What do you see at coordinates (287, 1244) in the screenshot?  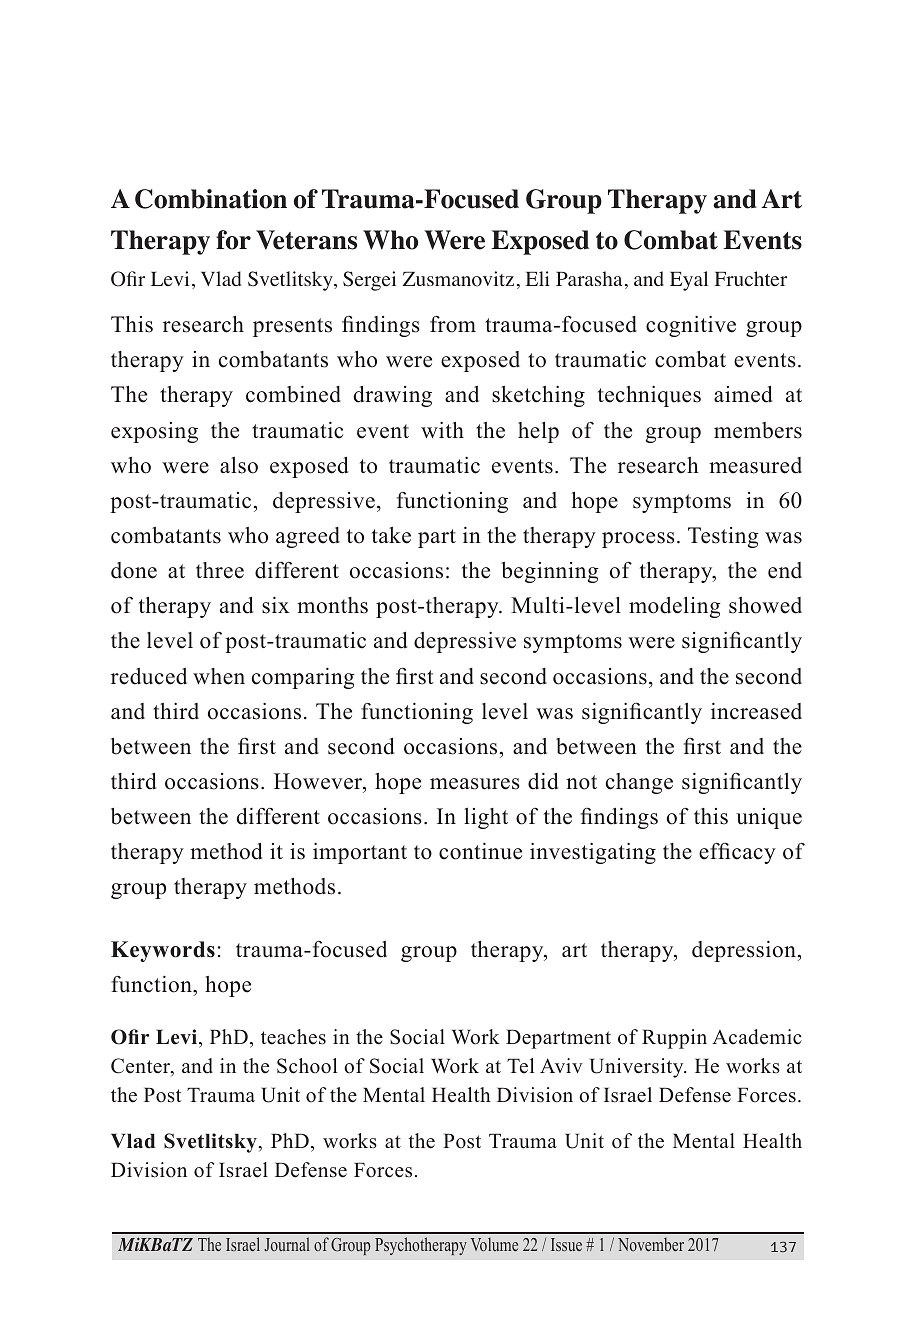 I see `Journal` at bounding box center [287, 1244].
